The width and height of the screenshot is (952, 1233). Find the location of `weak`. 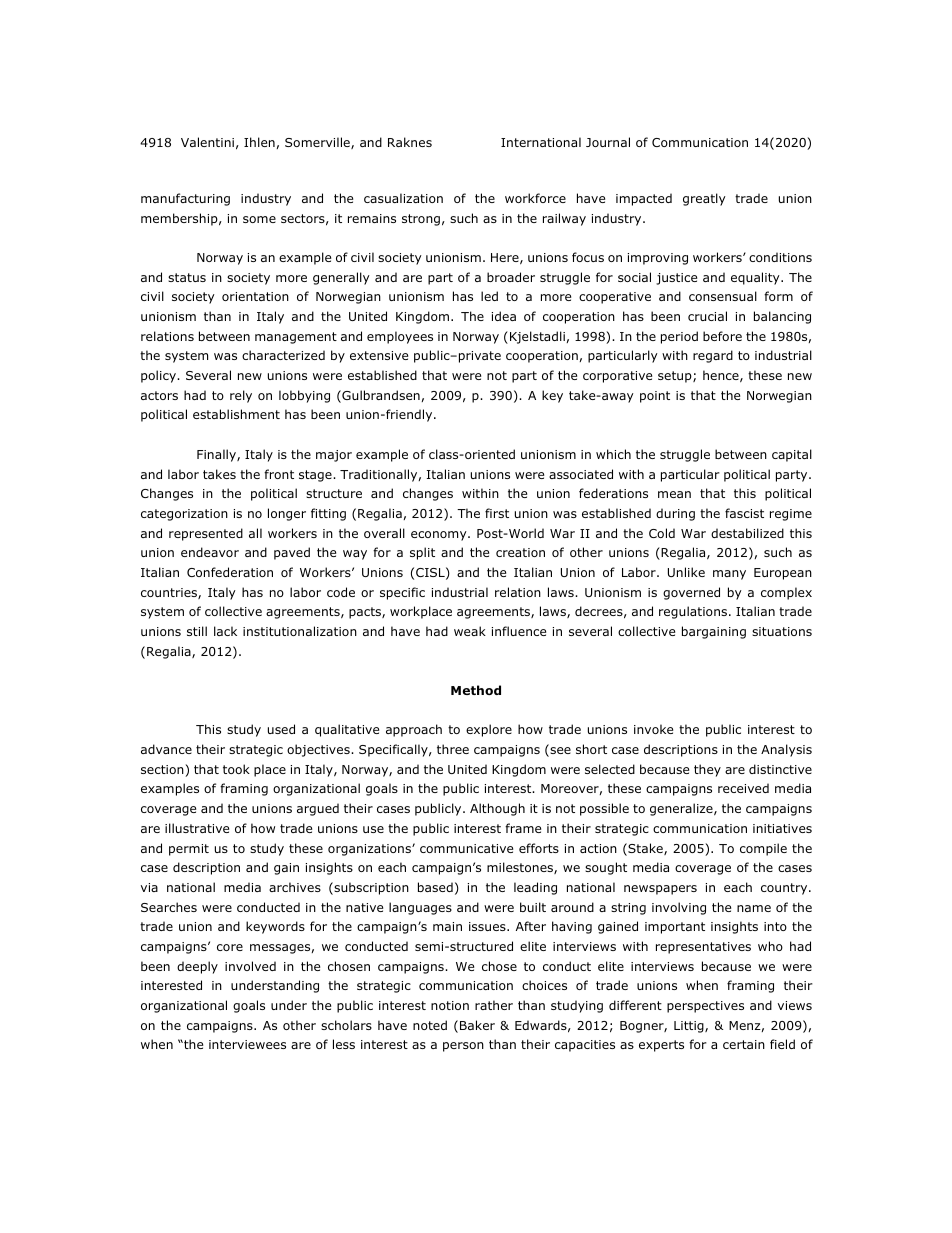

weak is located at coordinates (470, 631).
